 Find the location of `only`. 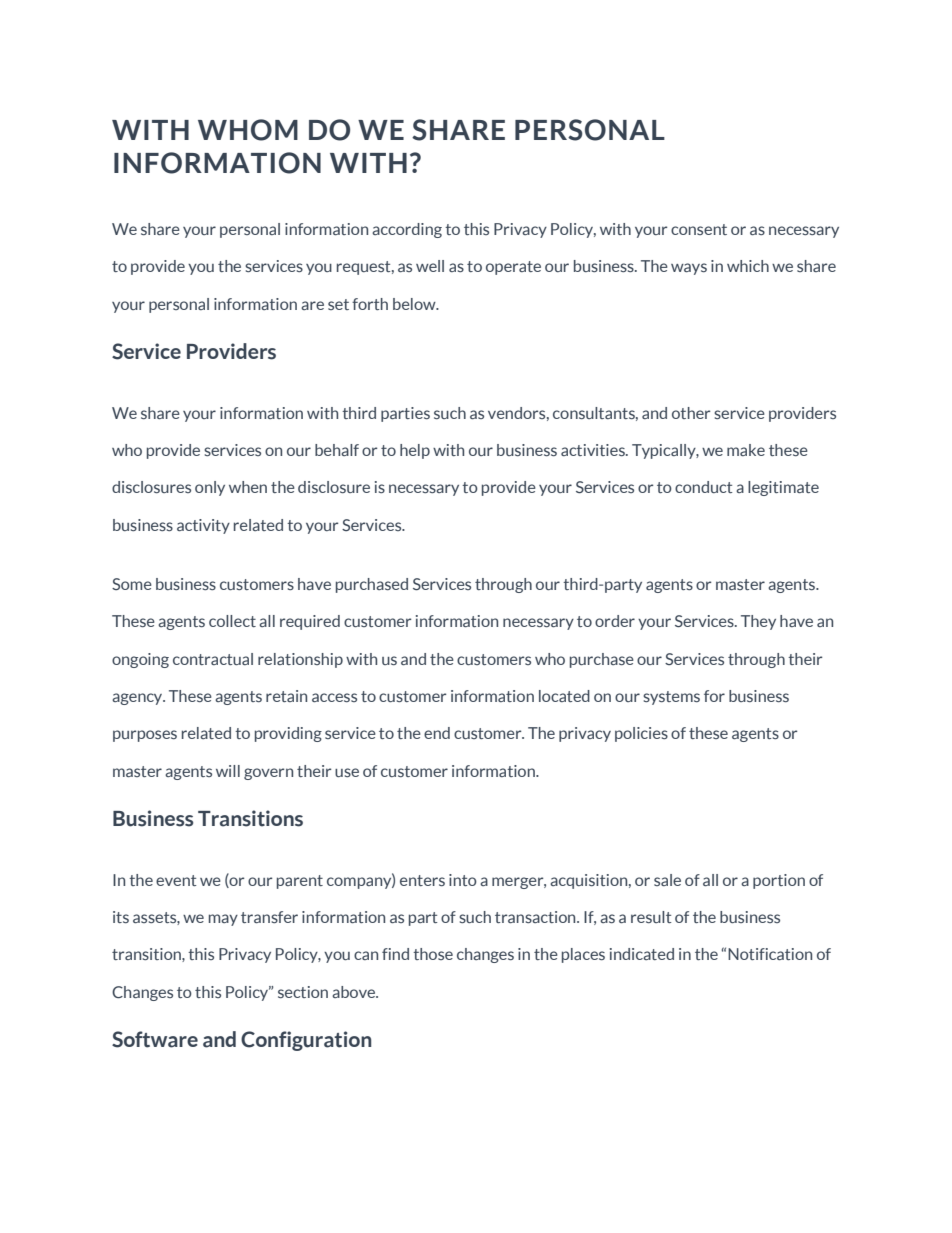

only is located at coordinates (210, 488).
